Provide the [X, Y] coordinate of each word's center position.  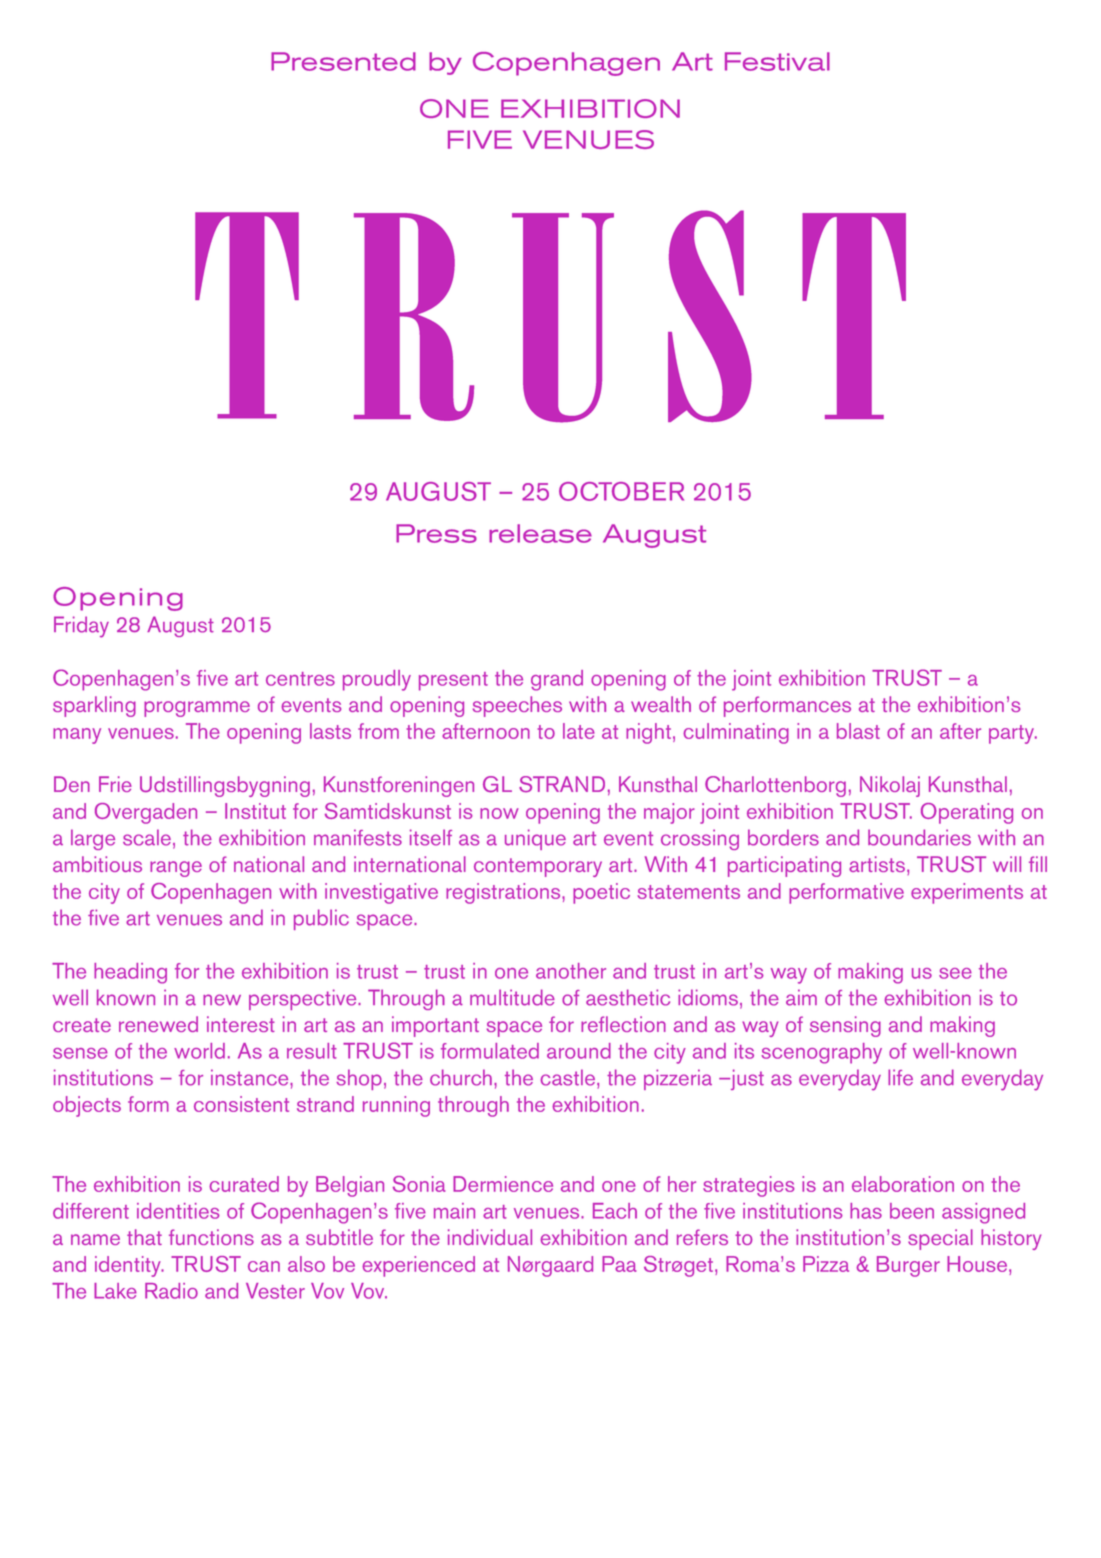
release [540, 533]
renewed [158, 1024]
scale [147, 837]
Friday [81, 627]
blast [858, 731]
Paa [619, 1264]
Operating [967, 813]
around [579, 1051]
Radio [171, 1291]
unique [535, 839]
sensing [845, 1026]
